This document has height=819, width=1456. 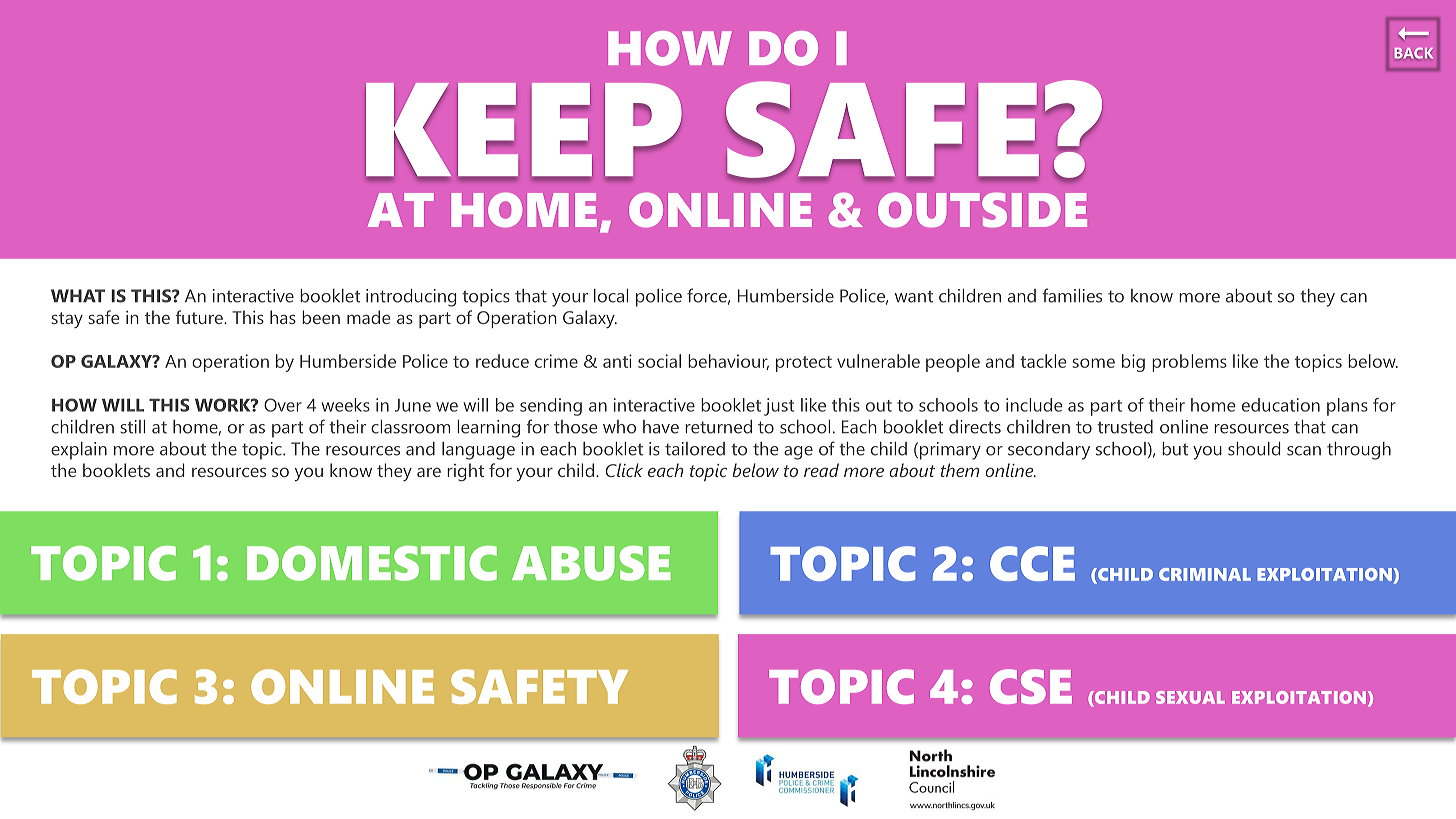 What do you see at coordinates (1072, 295) in the document?
I see `families` at bounding box center [1072, 295].
